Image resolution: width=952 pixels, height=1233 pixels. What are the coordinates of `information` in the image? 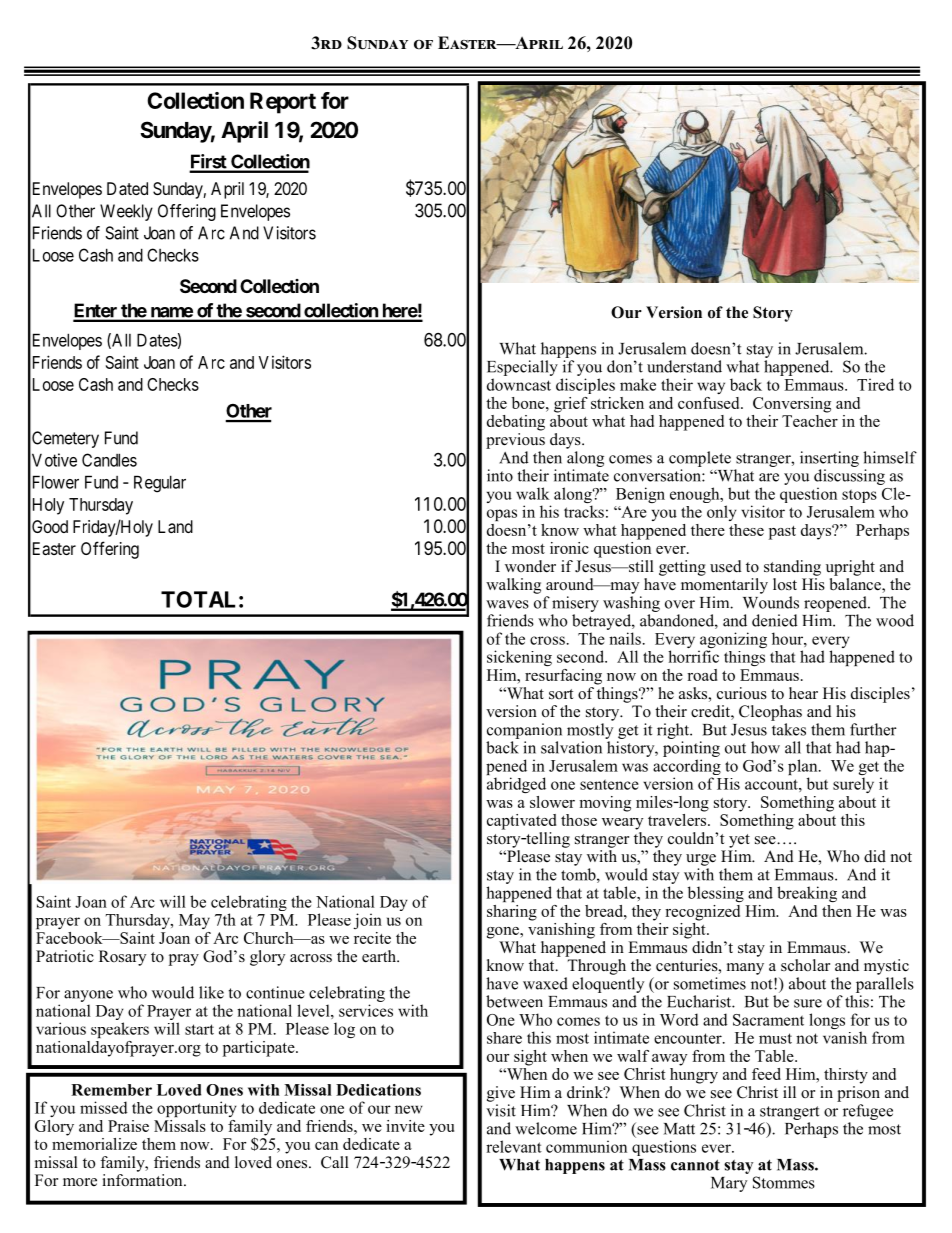 It's located at (143, 1179).
